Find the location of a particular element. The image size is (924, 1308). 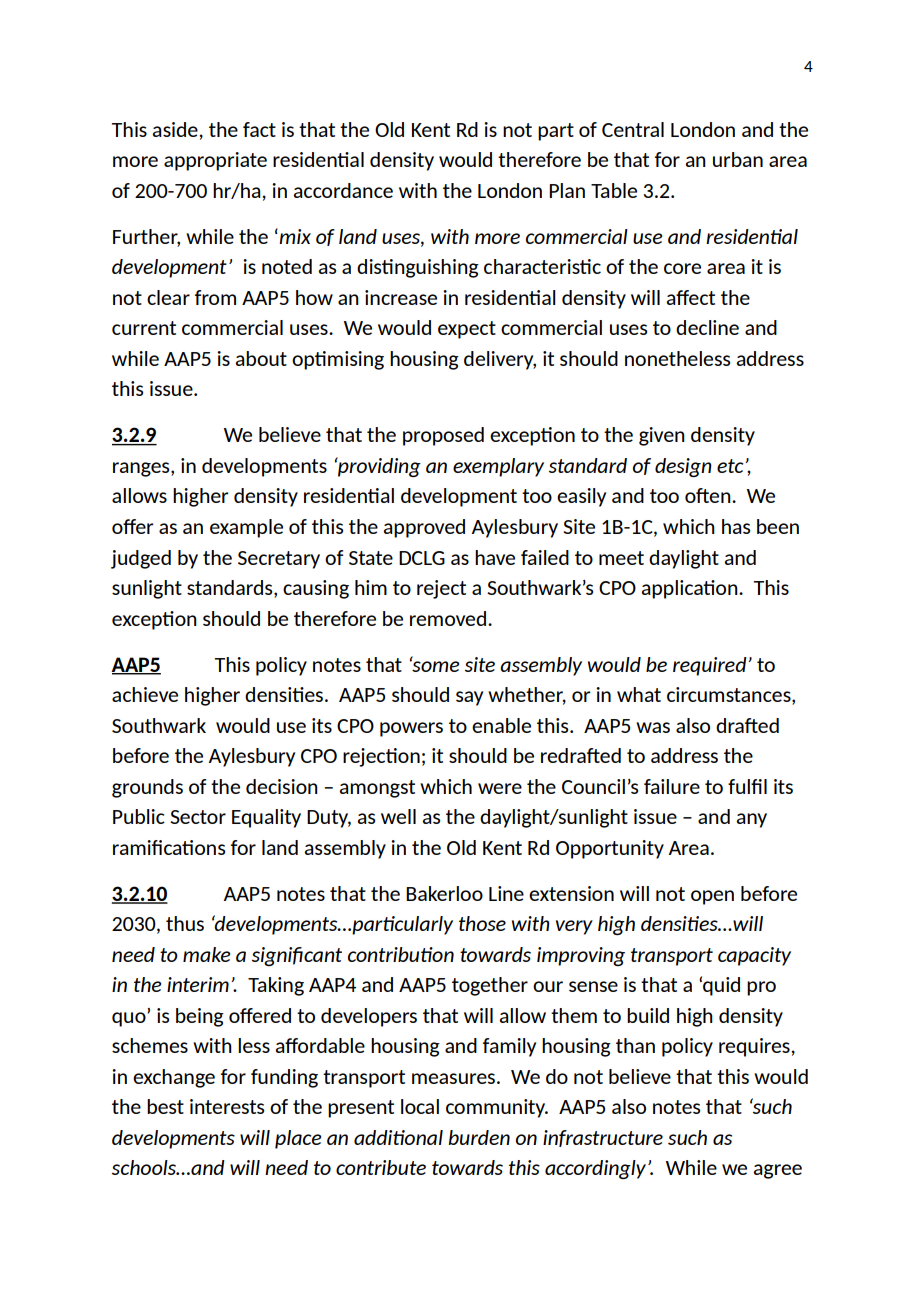

example is located at coordinates (246, 528).
